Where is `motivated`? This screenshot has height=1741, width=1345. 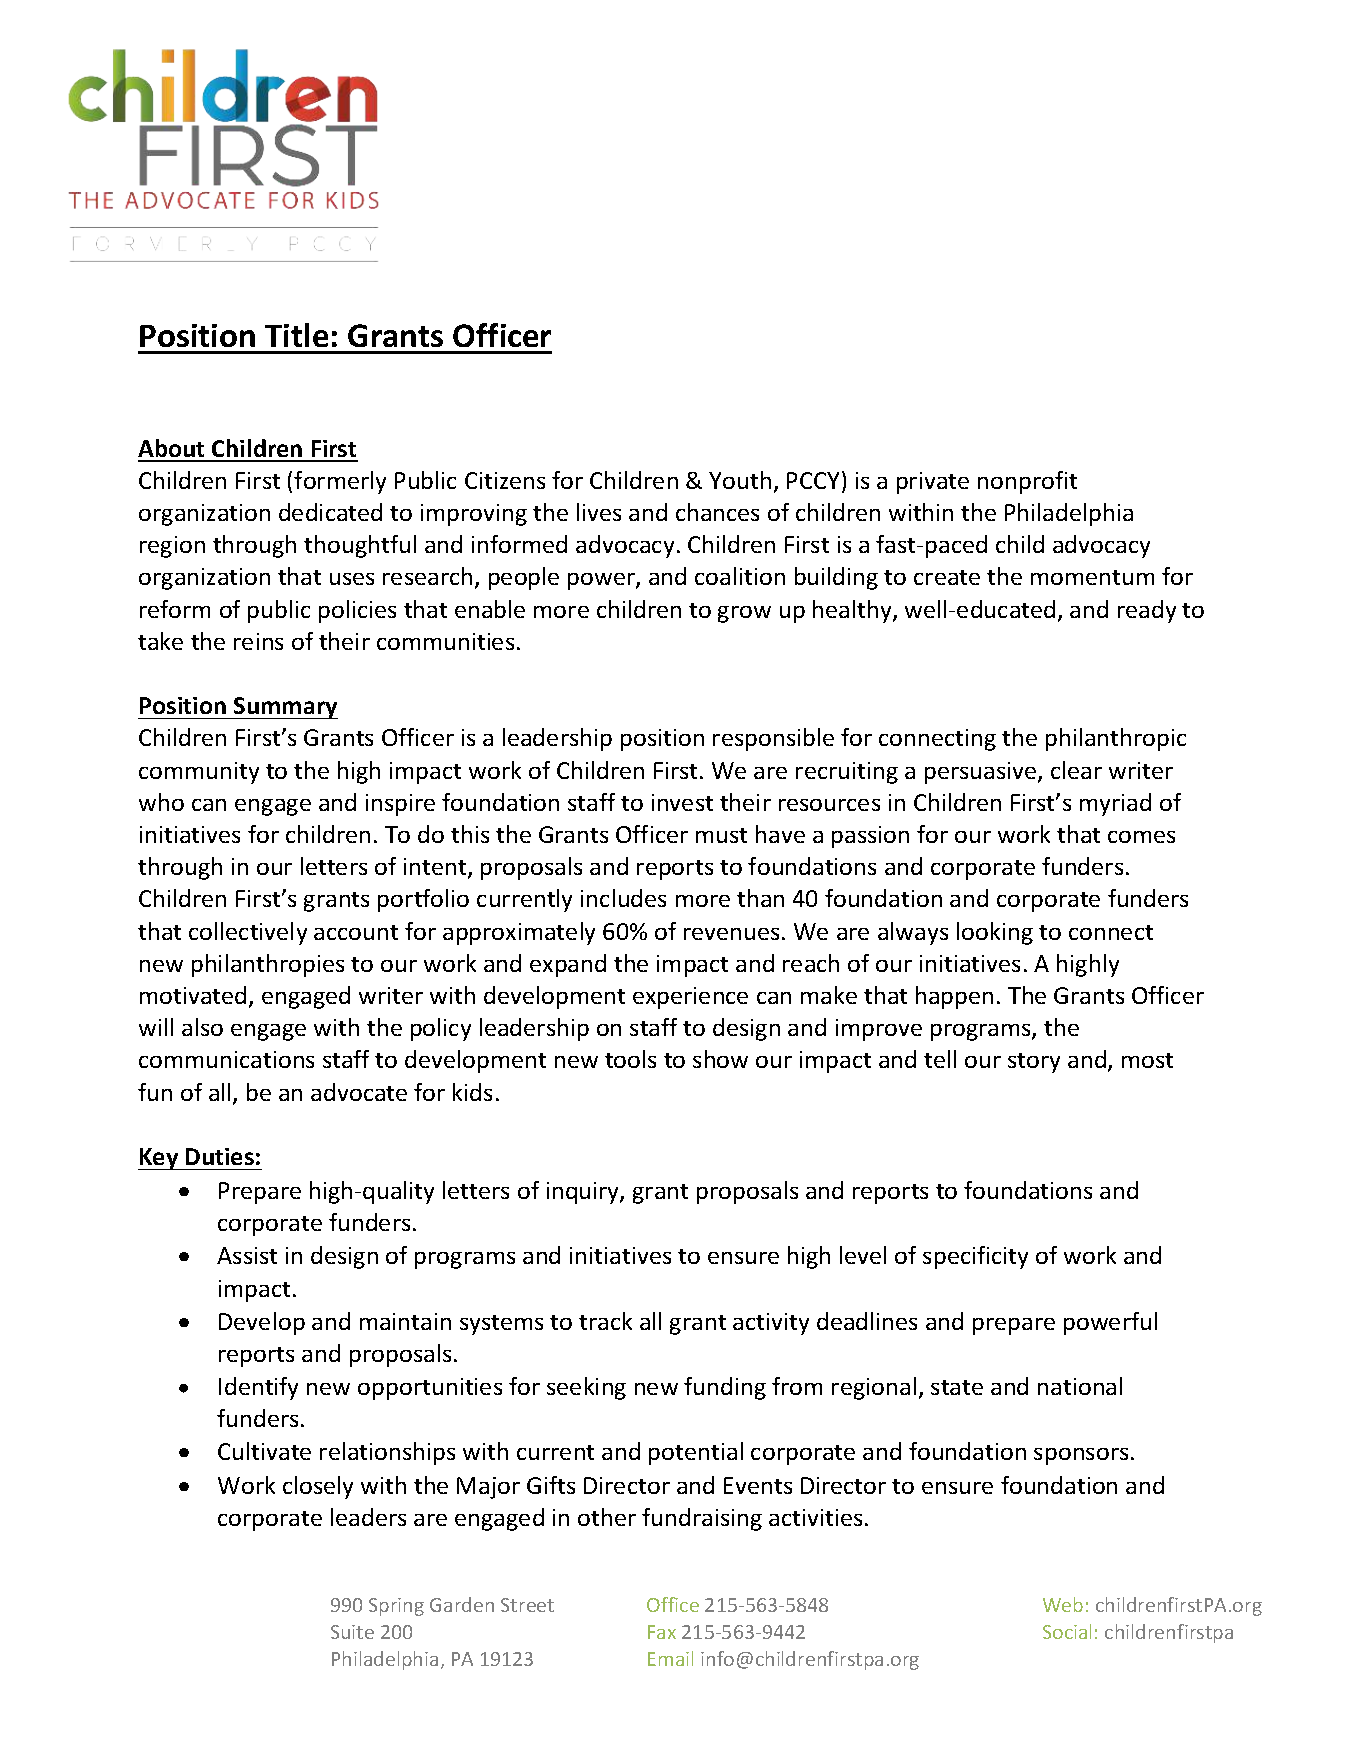
motivated is located at coordinates (193, 995).
